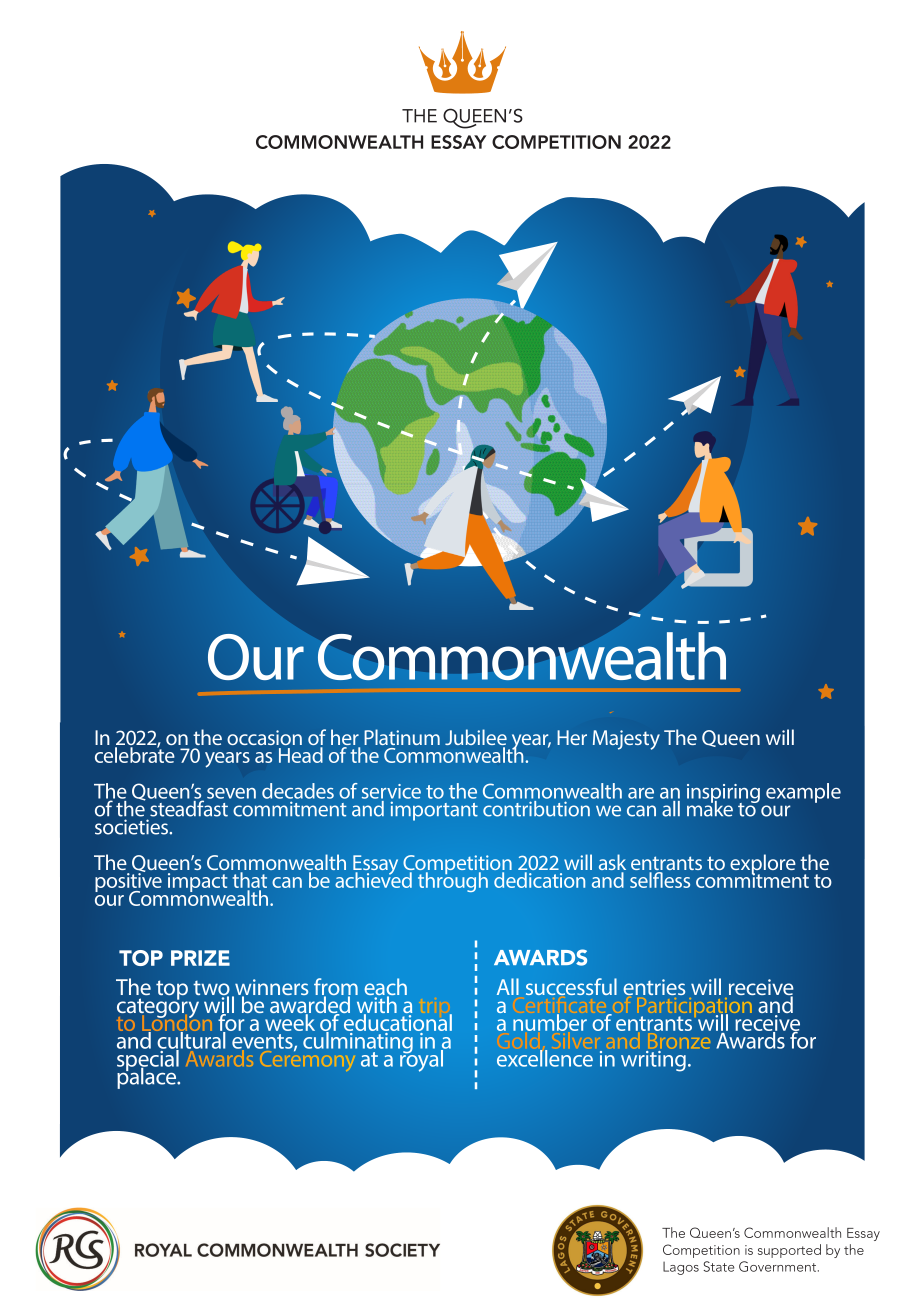 This screenshot has width=924, height=1308. Describe the element at coordinates (654, 987) in the screenshot. I see `entries` at that location.
